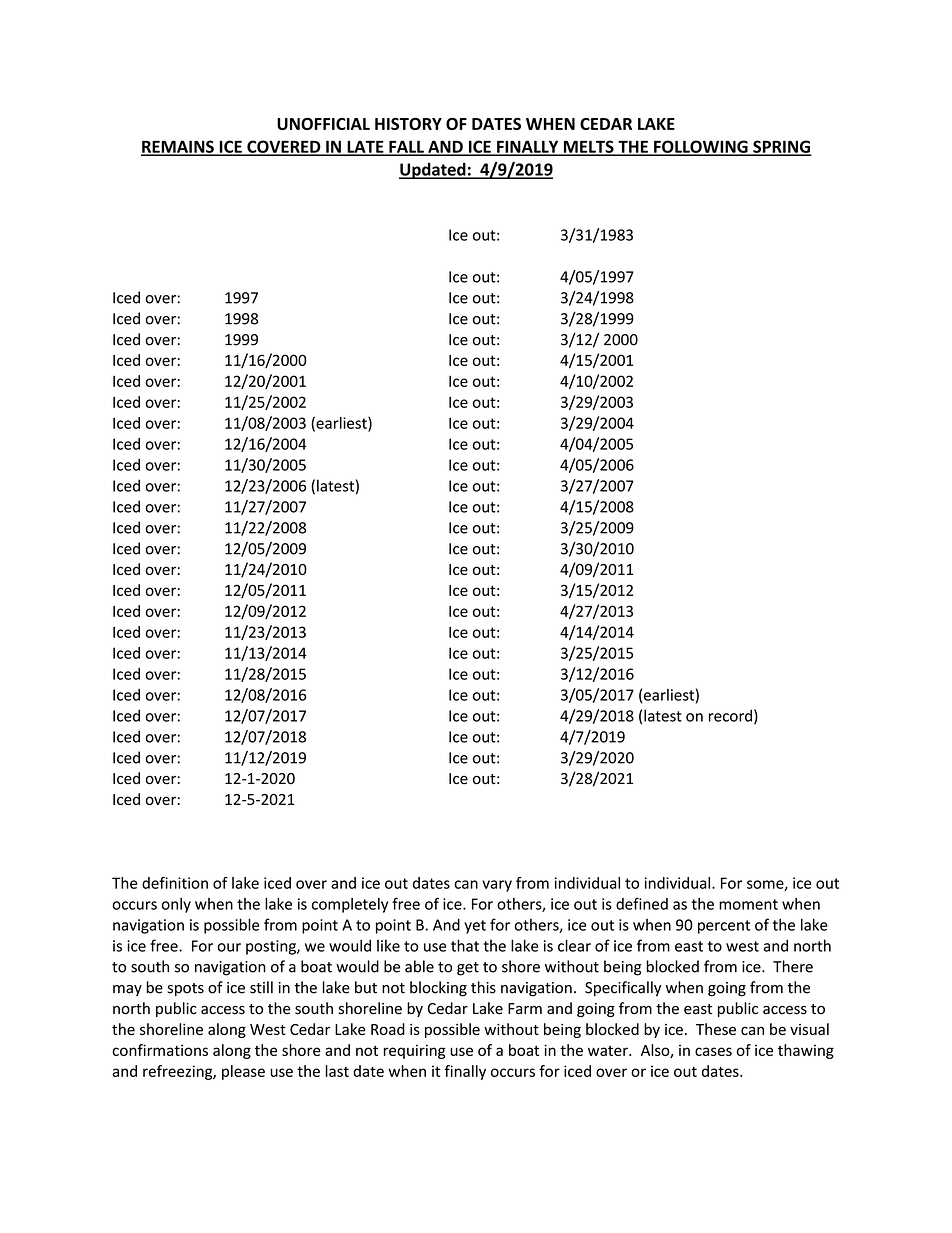  I want to click on vary, so click(497, 886).
